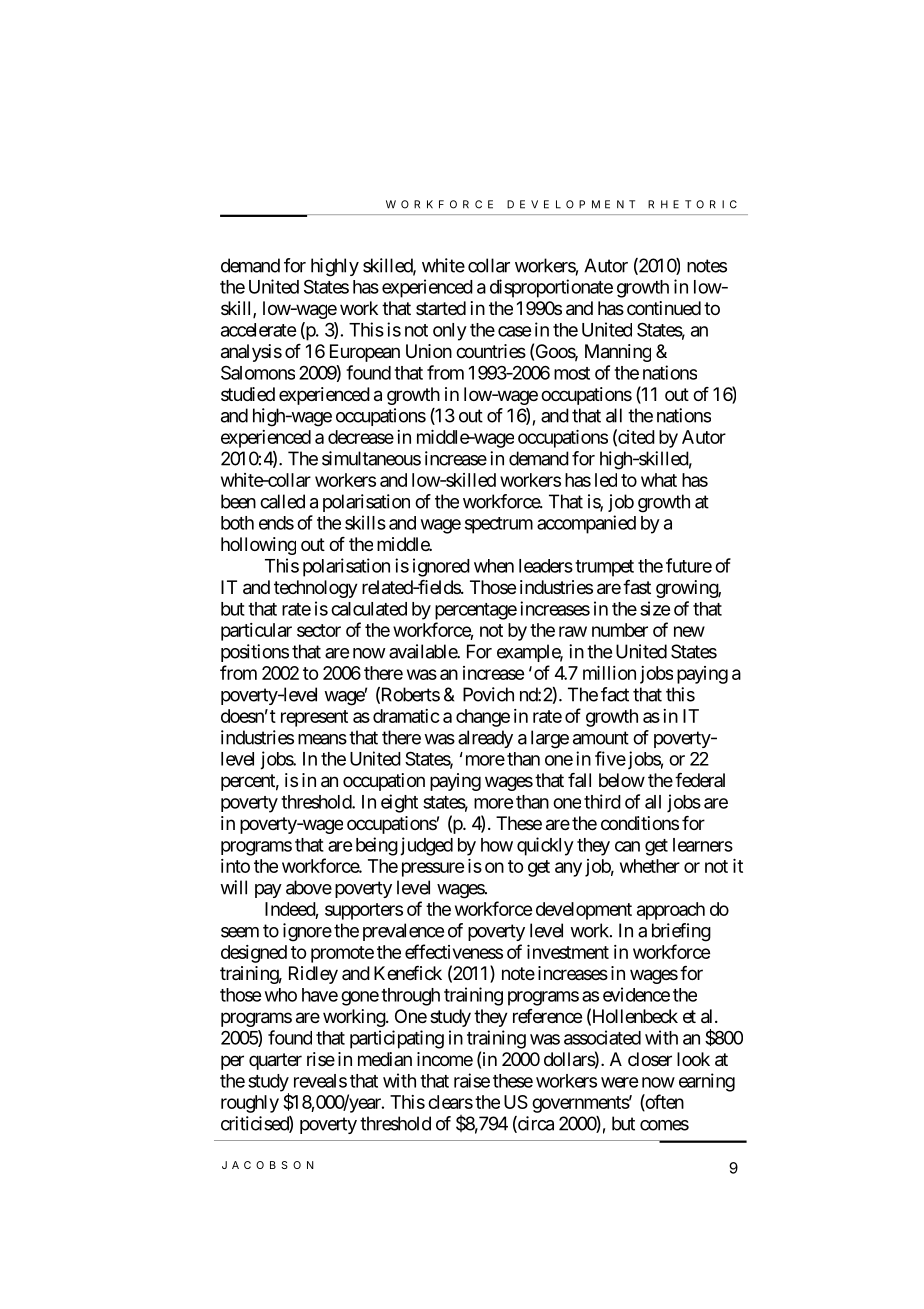 This page has width=924, height=1309. What do you see at coordinates (627, 846) in the page?
I see `can` at bounding box center [627, 846].
